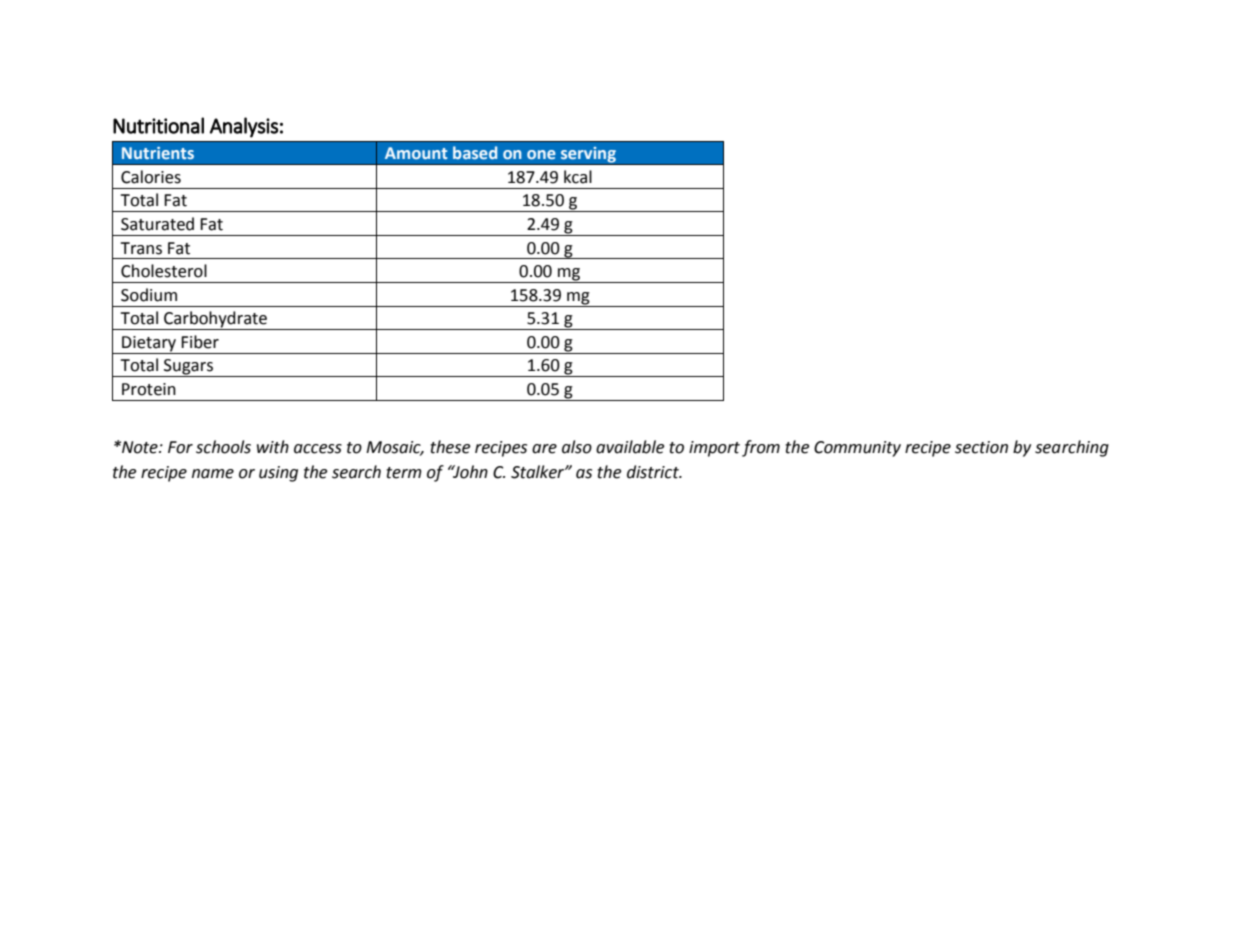 The width and height of the page is (1233, 952). What do you see at coordinates (149, 295) in the page?
I see `Sodium` at bounding box center [149, 295].
